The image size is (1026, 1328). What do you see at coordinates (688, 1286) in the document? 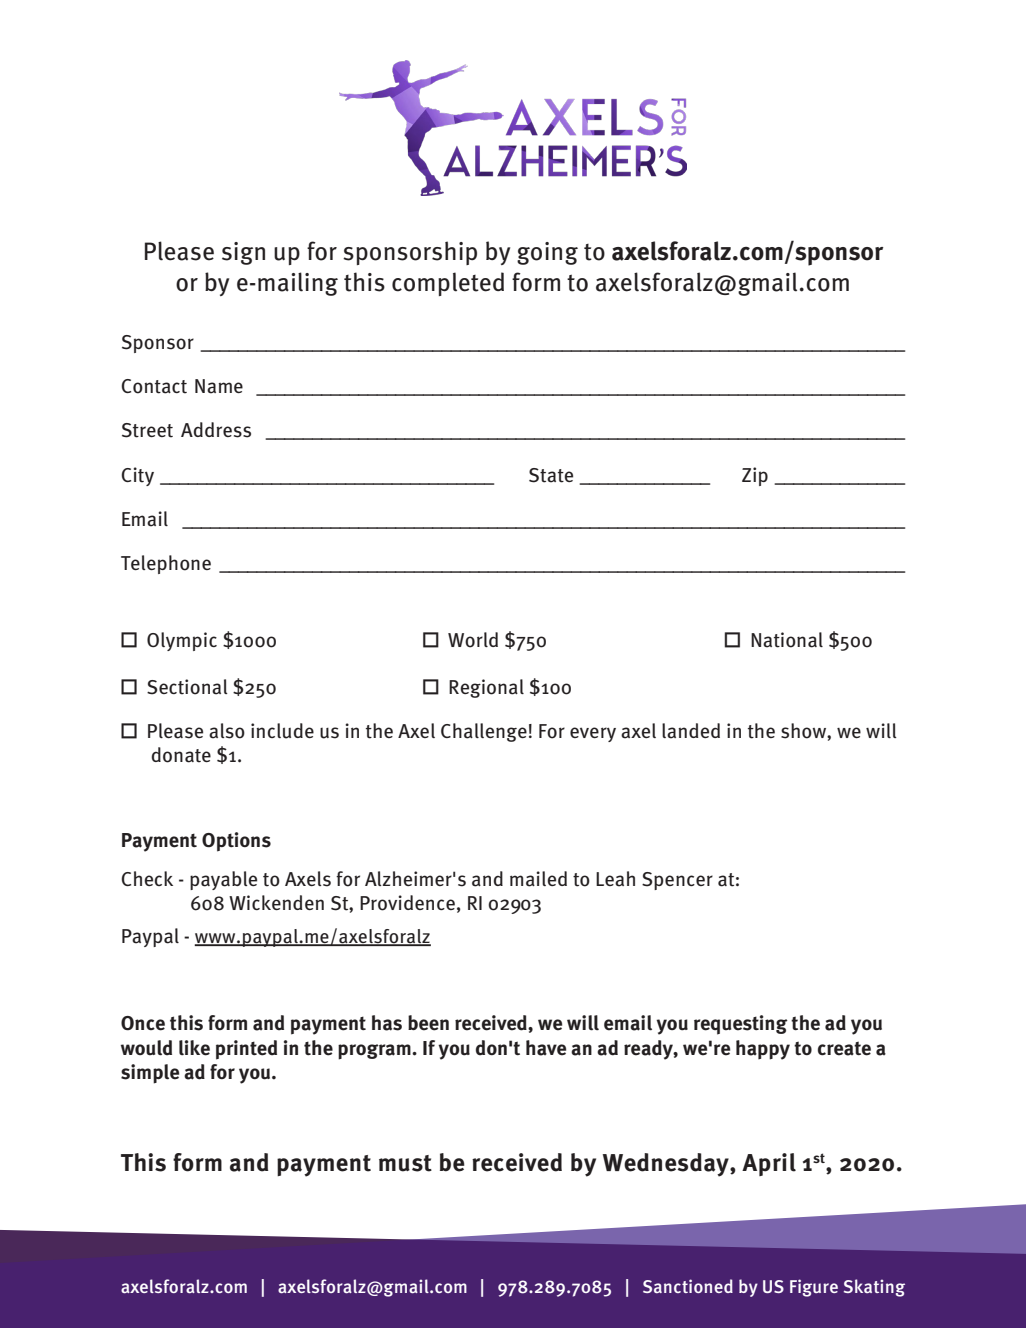
I see `Sanctioned` at bounding box center [688, 1286].
